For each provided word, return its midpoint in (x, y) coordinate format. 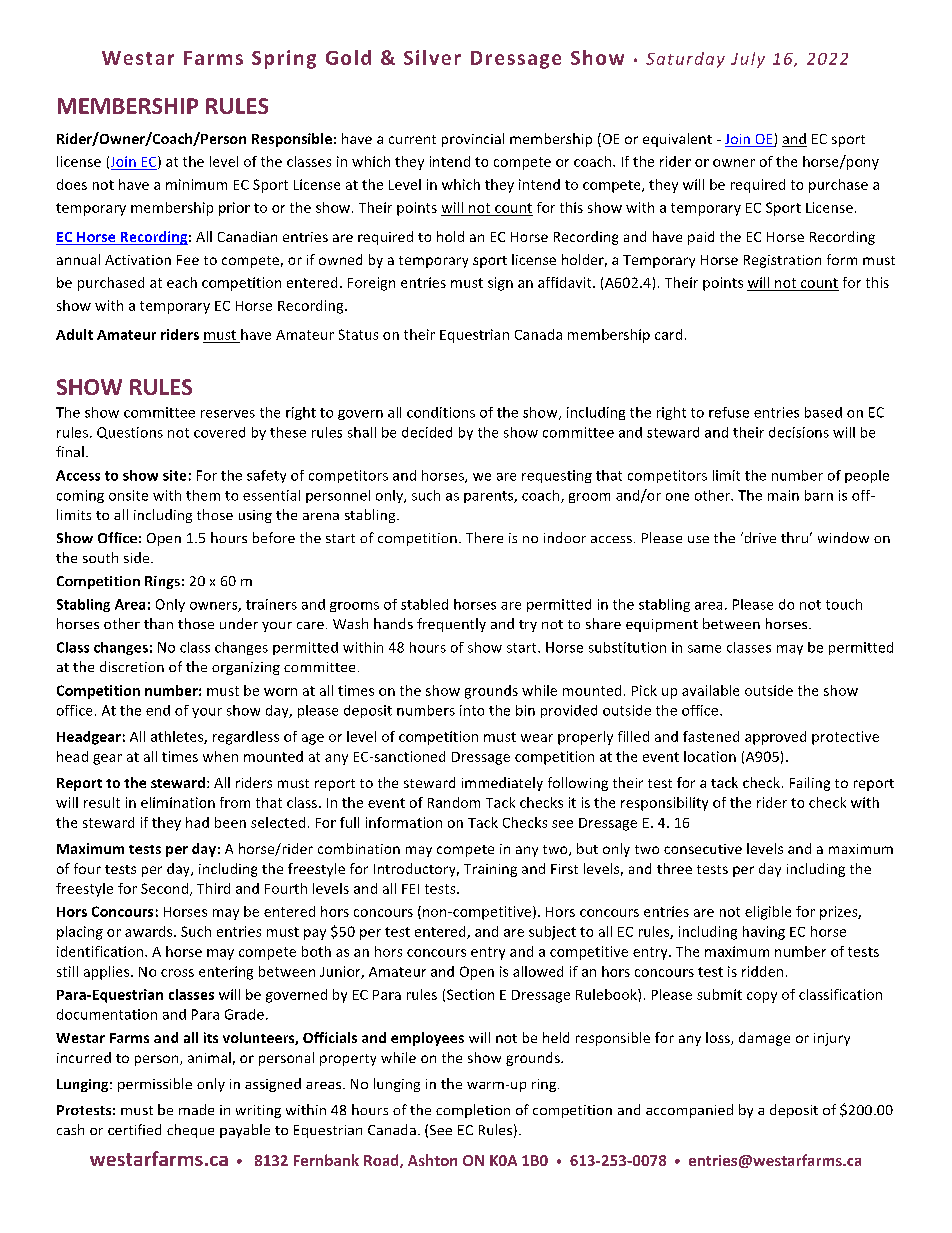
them (203, 495)
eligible (768, 913)
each (182, 282)
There (484, 537)
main (783, 495)
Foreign (371, 284)
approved (775, 738)
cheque (190, 1131)
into (472, 710)
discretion (132, 666)
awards (150, 931)
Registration (782, 261)
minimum (196, 184)
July (748, 60)
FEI (410, 889)
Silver (432, 57)
